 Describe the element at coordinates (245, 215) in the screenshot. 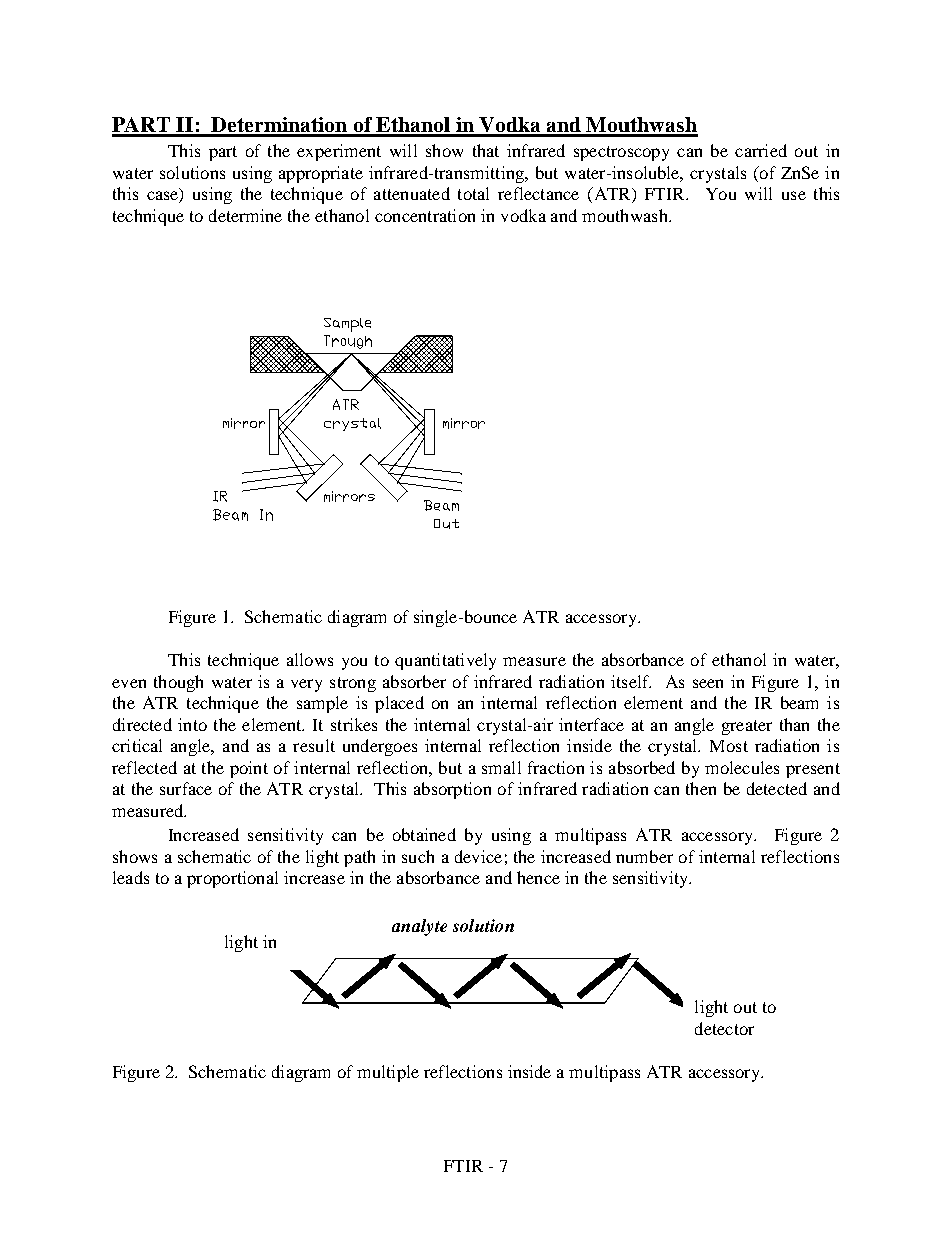

I see `determine` at that location.
